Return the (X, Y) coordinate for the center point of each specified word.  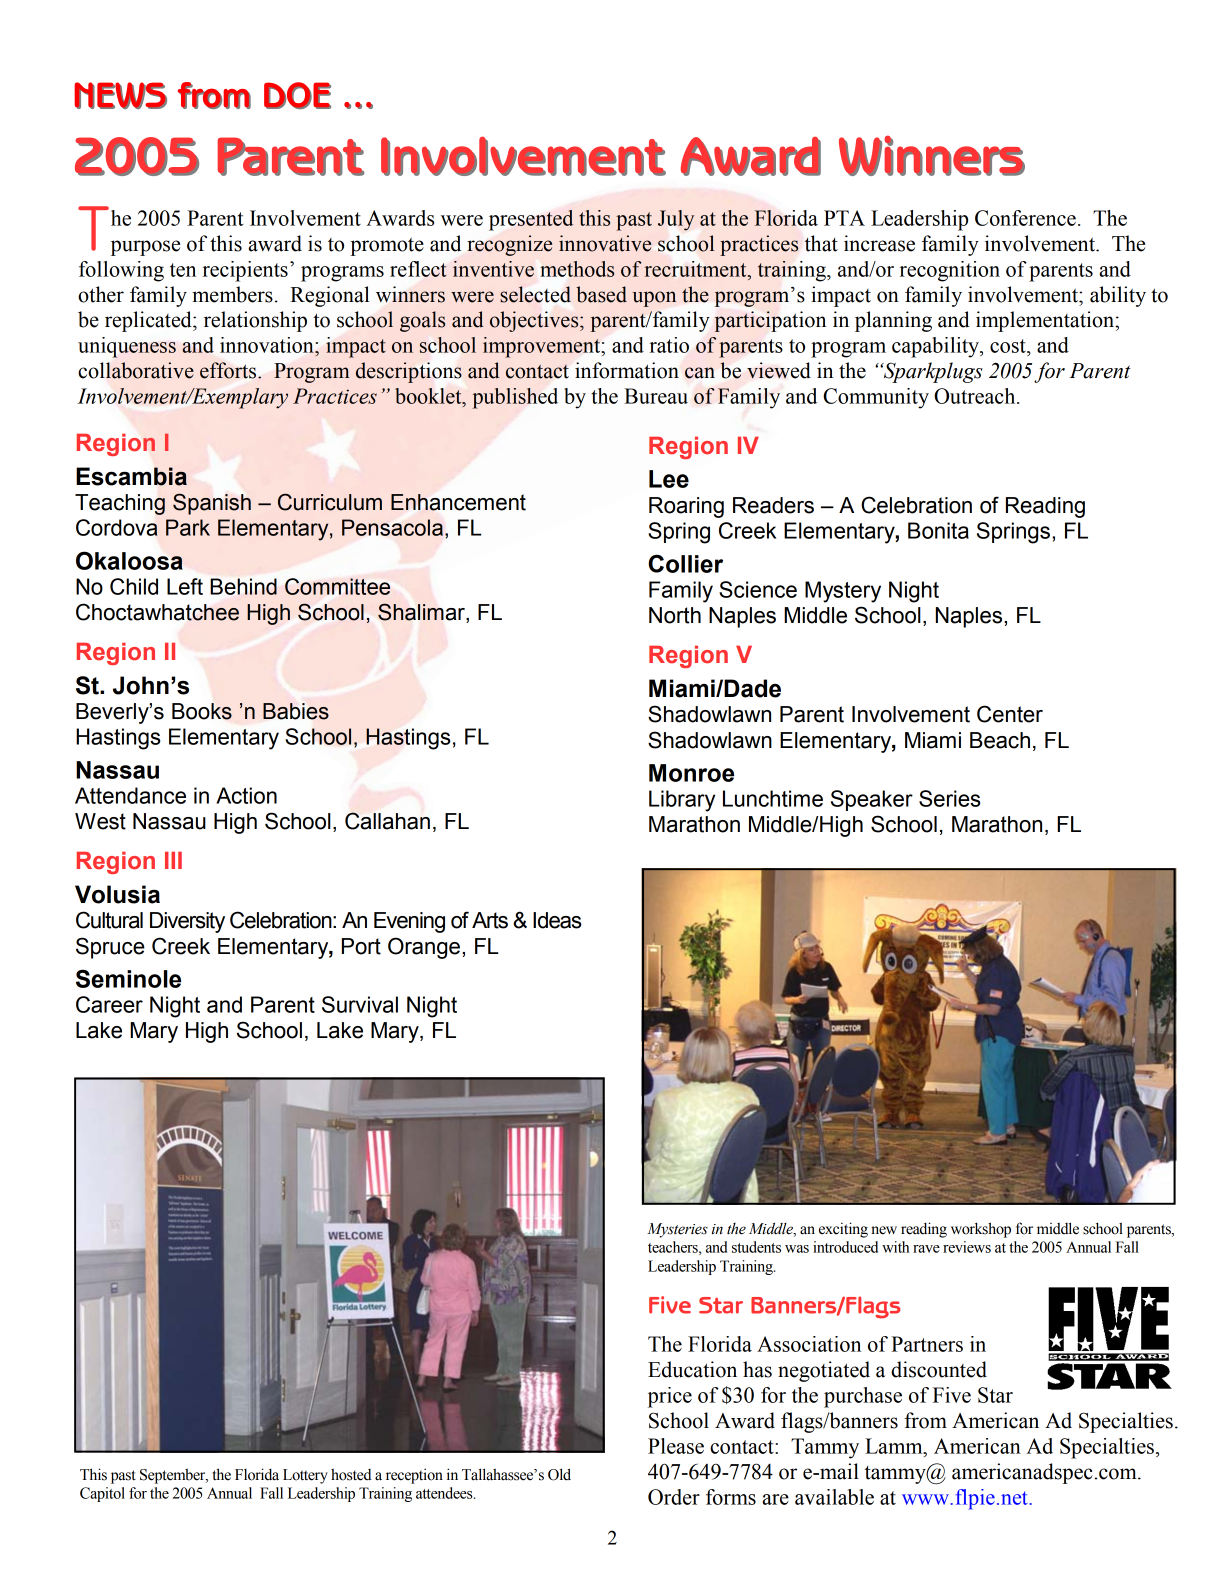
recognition (949, 271)
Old (559, 1474)
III (173, 860)
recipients (245, 271)
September (174, 1476)
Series (949, 798)
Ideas (557, 920)
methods (577, 269)
